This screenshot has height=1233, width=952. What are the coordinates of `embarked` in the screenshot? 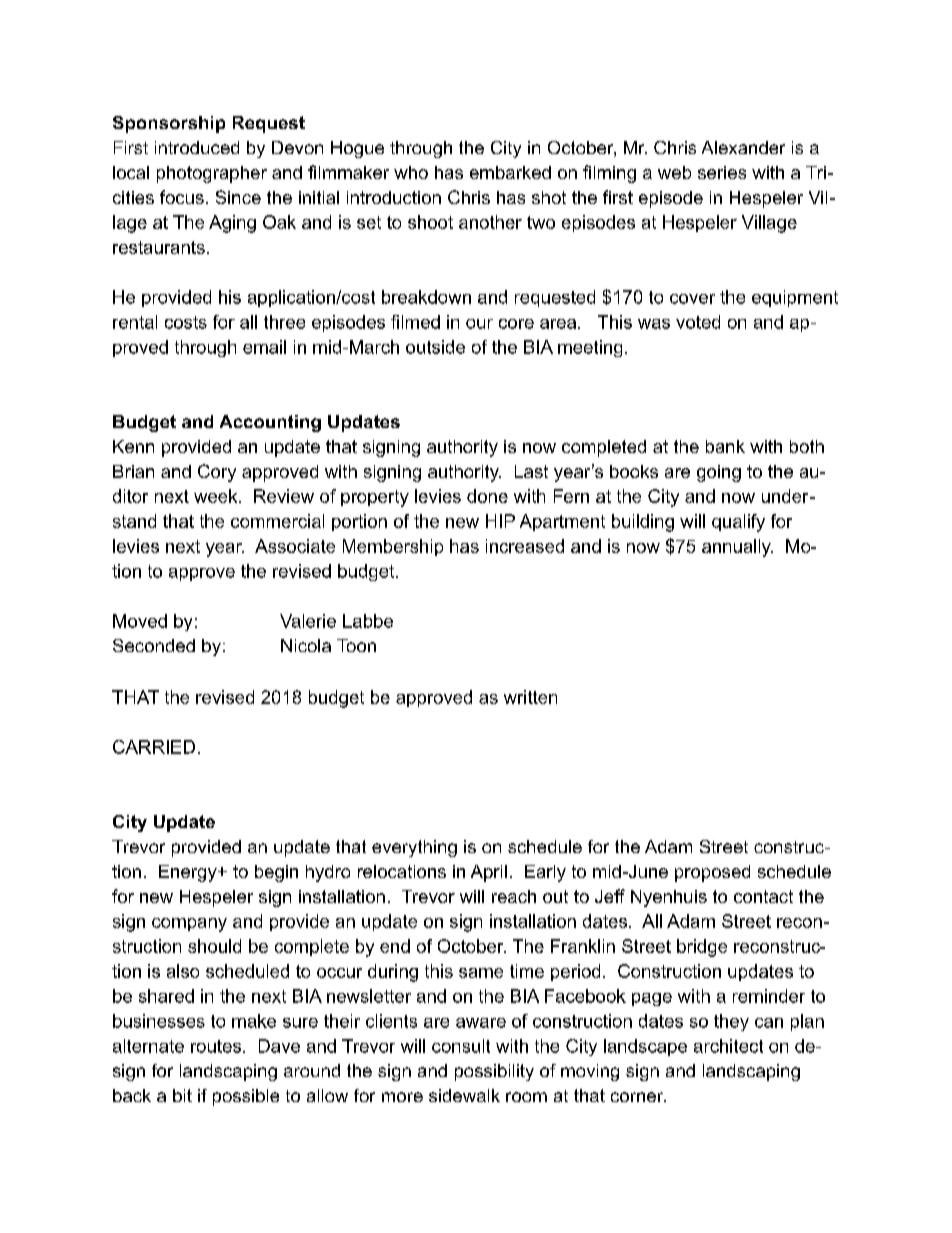 It's located at (510, 172).
